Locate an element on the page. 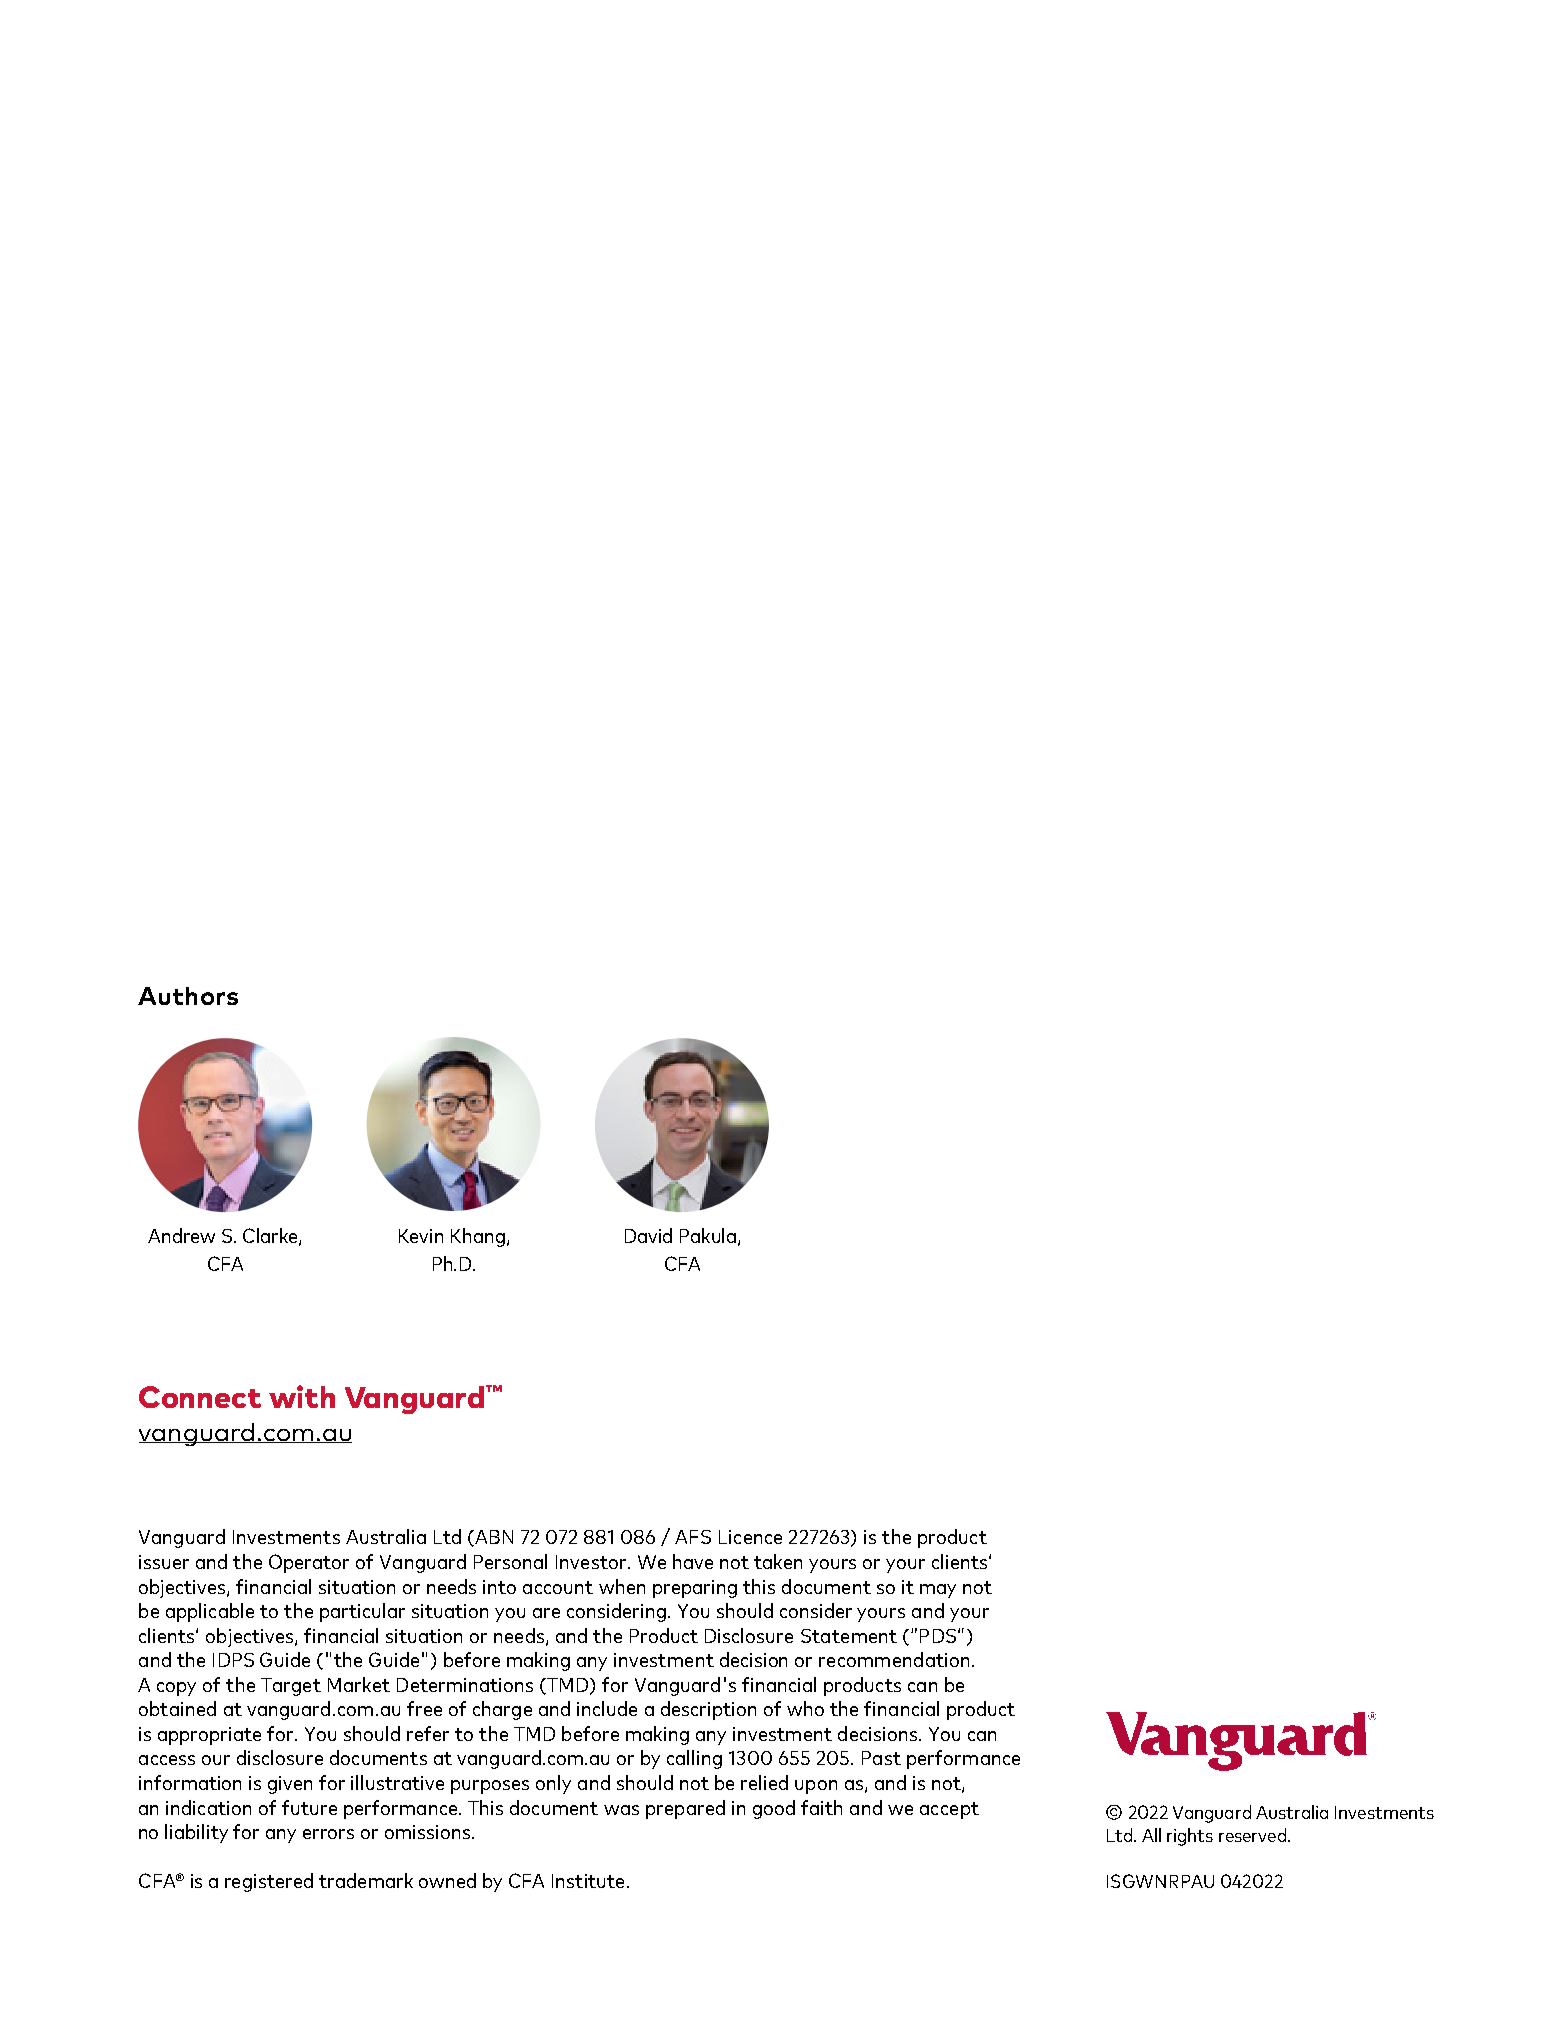  Clarke is located at coordinates (271, 1237).
